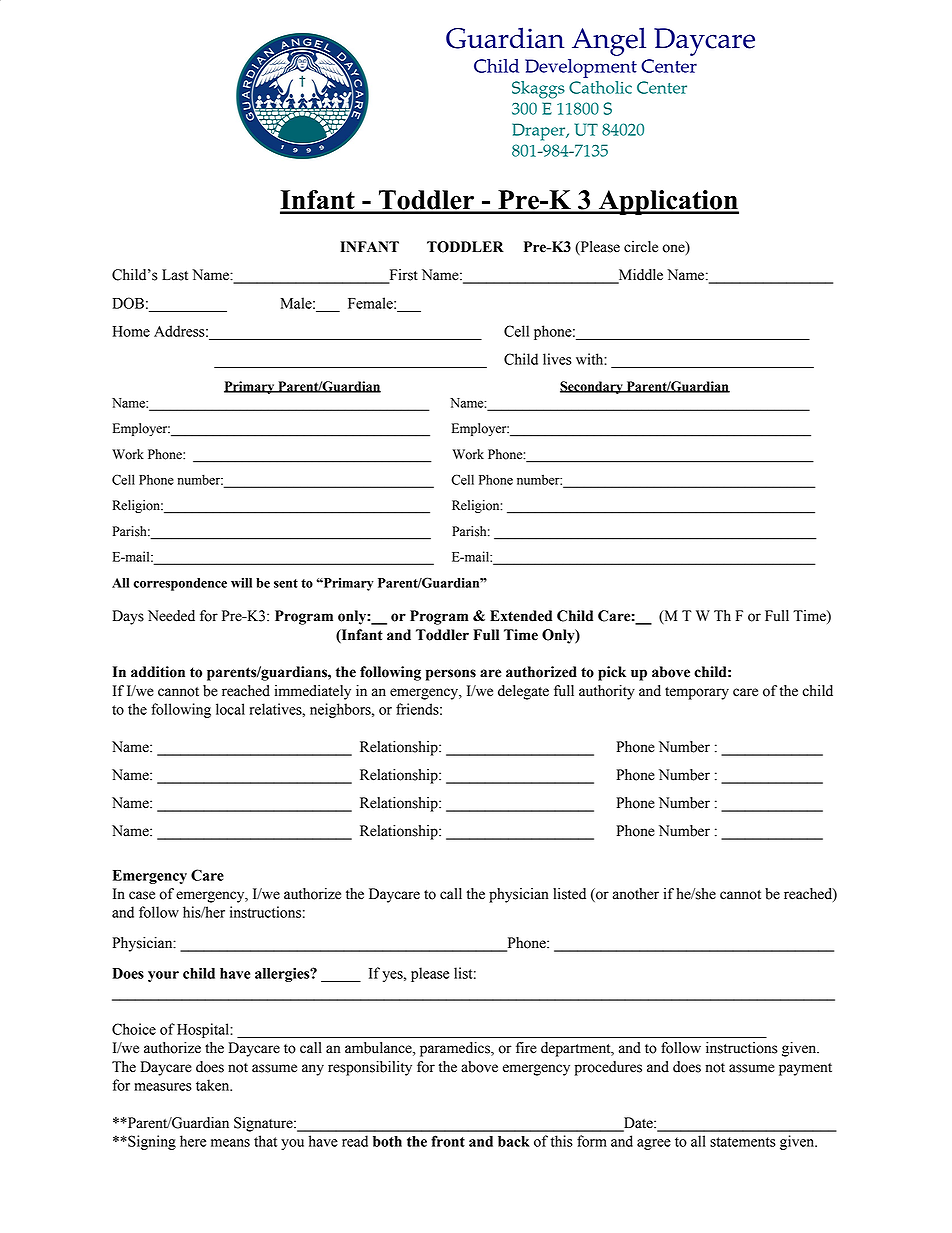  What do you see at coordinates (557, 359) in the screenshot?
I see `lives` at bounding box center [557, 359].
